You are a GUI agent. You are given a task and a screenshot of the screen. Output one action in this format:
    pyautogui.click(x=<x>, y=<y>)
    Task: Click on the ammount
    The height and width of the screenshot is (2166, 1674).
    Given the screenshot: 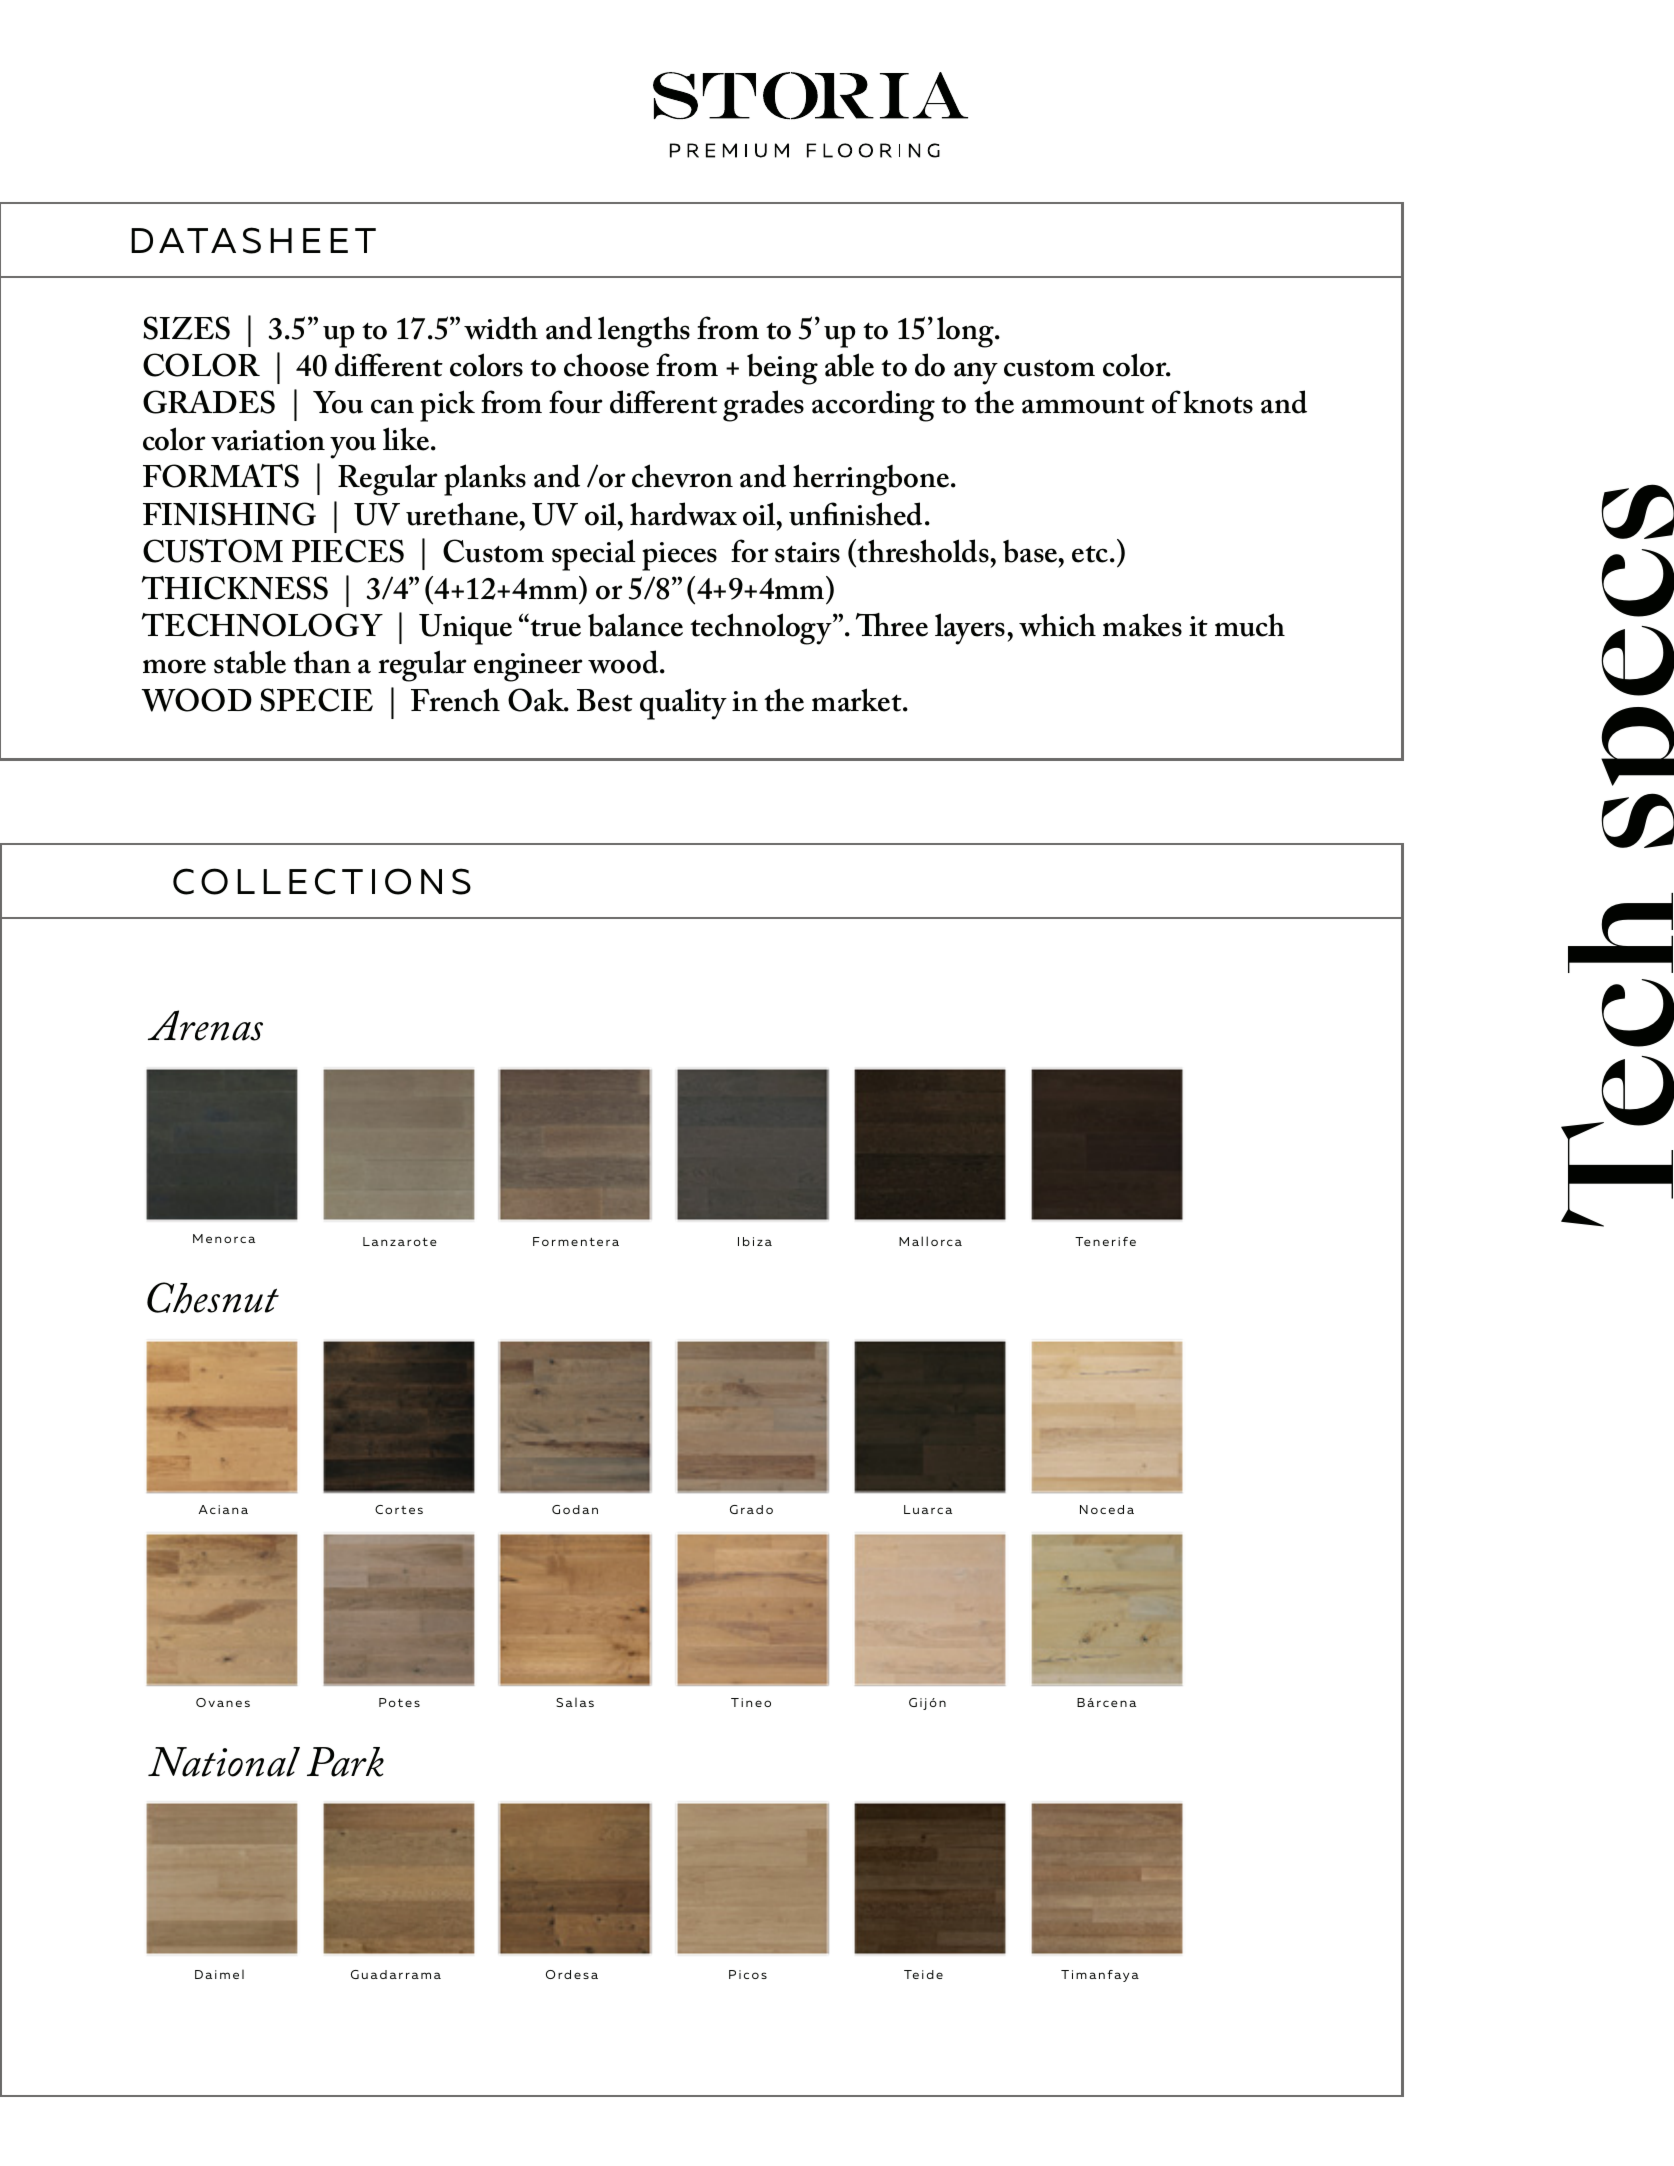 What is the action you would take?
    pyautogui.click(x=1083, y=405)
